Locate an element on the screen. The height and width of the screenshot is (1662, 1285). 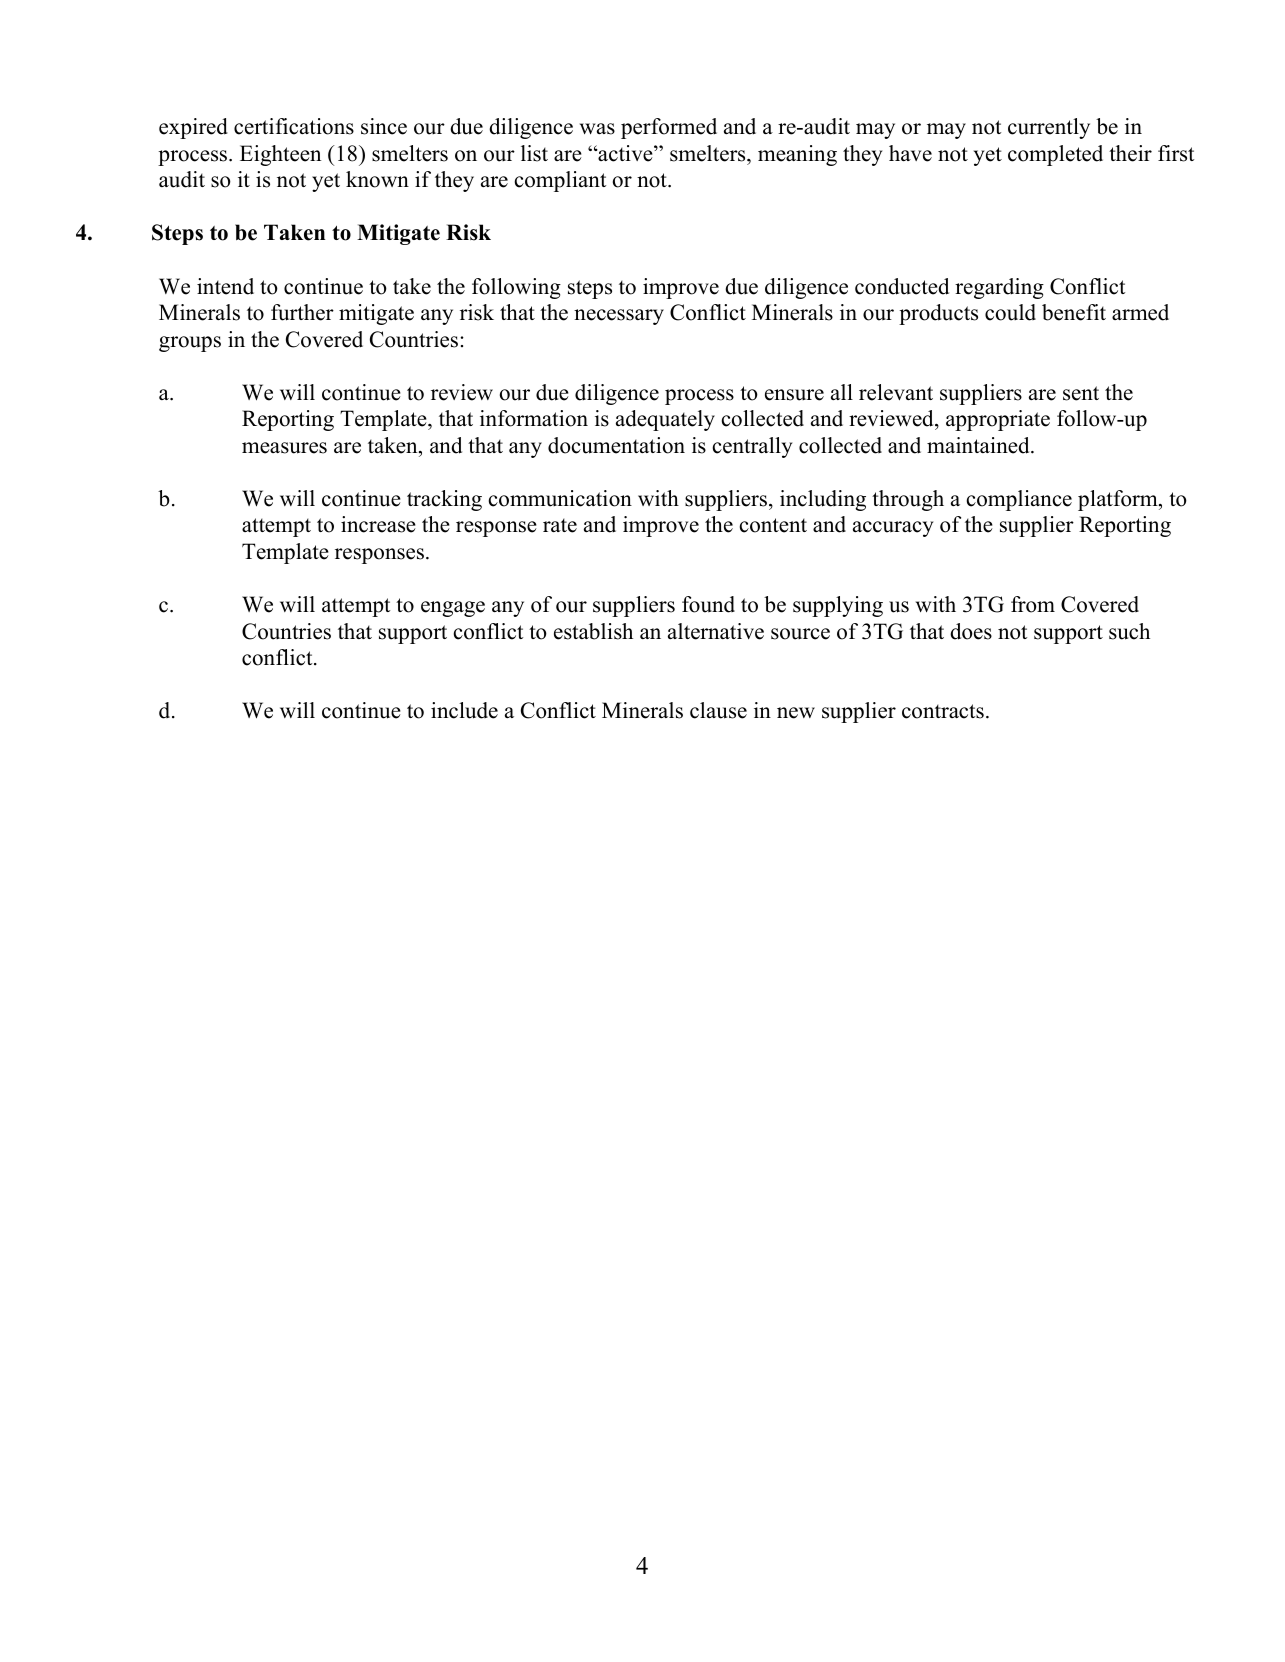
Eighteen is located at coordinates (280, 155).
